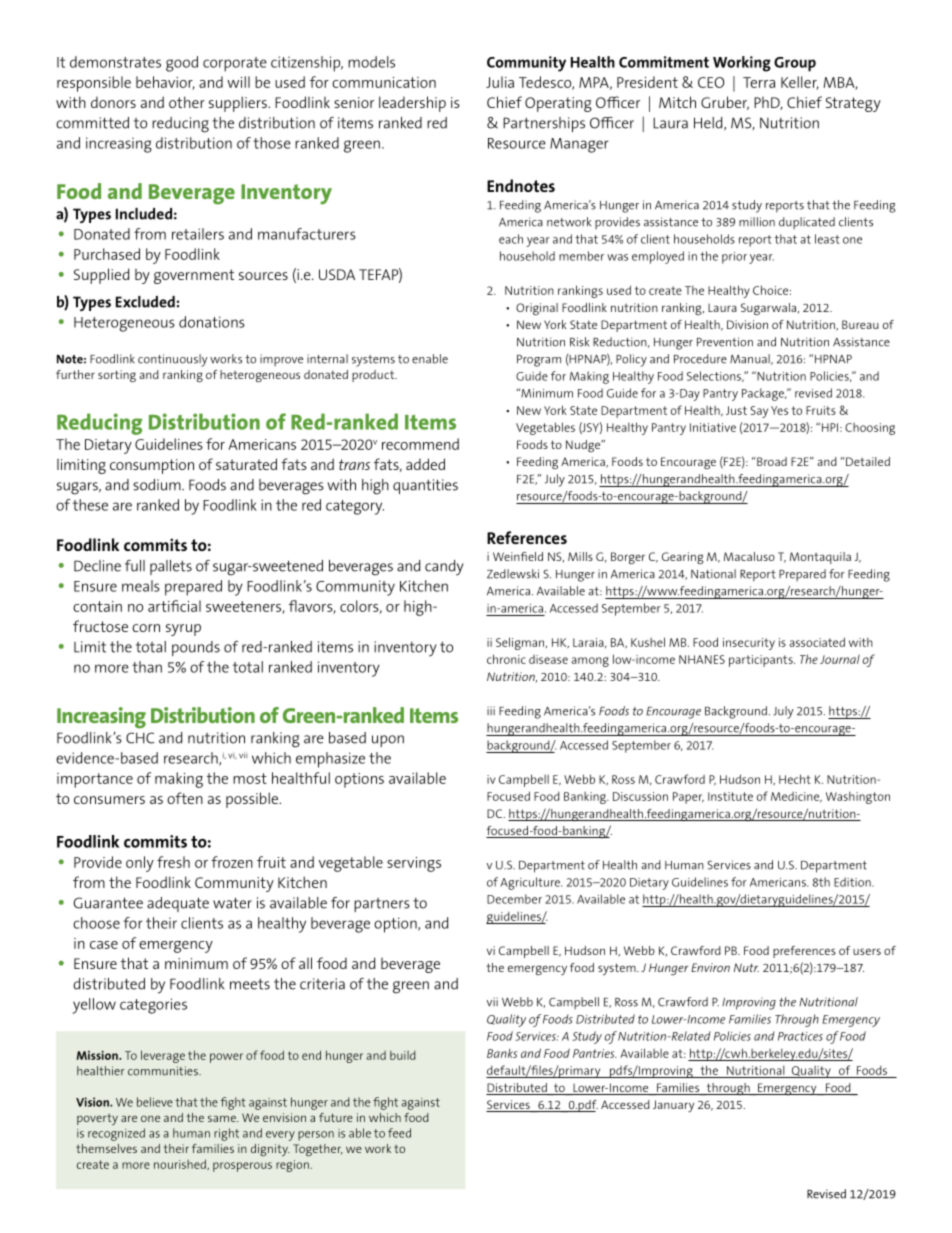  Describe the element at coordinates (506, 659) in the screenshot. I see `chronic` at that location.
